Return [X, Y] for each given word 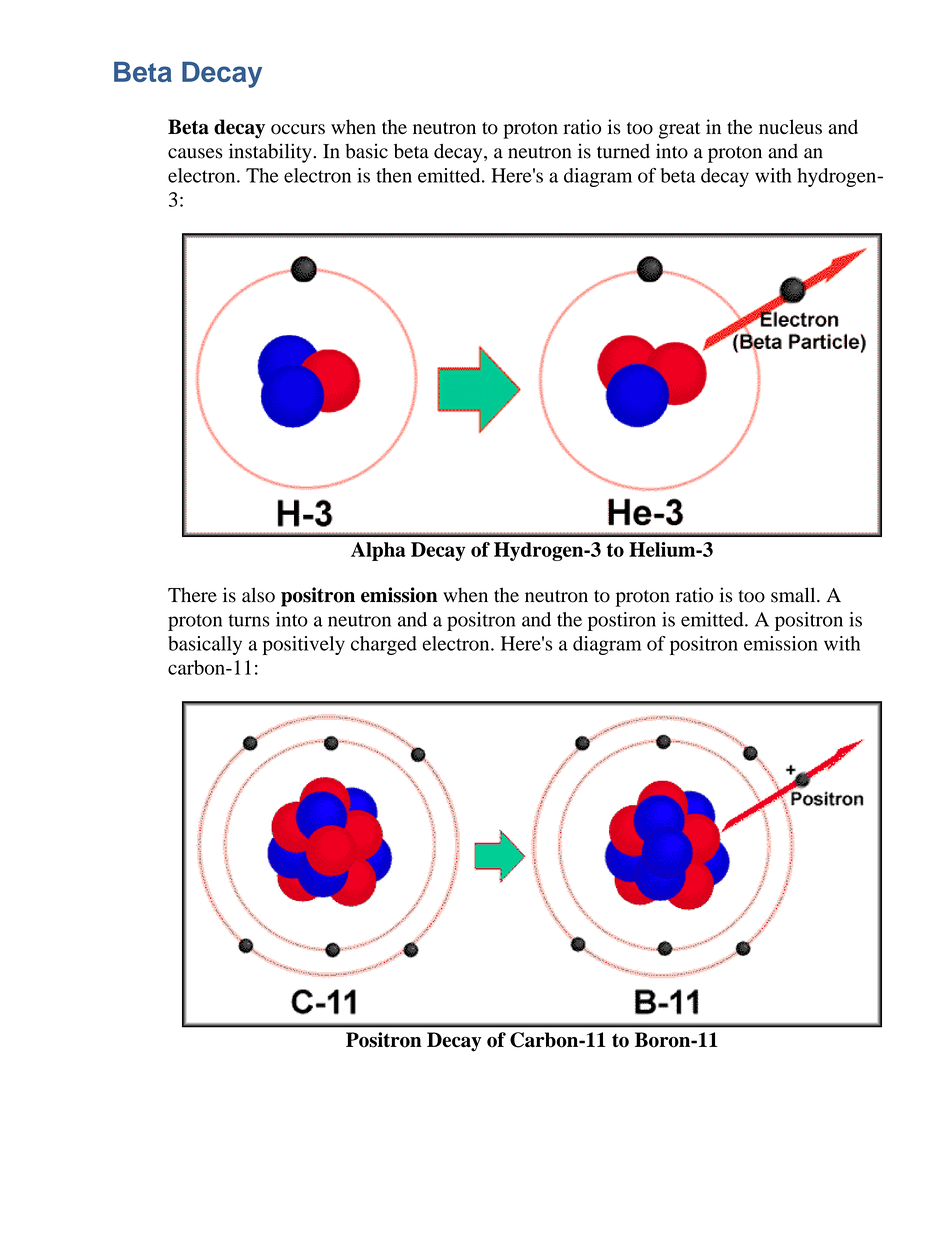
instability [271, 153]
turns [249, 620]
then [394, 175]
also [258, 595]
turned [623, 151]
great [680, 130]
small [794, 595]
